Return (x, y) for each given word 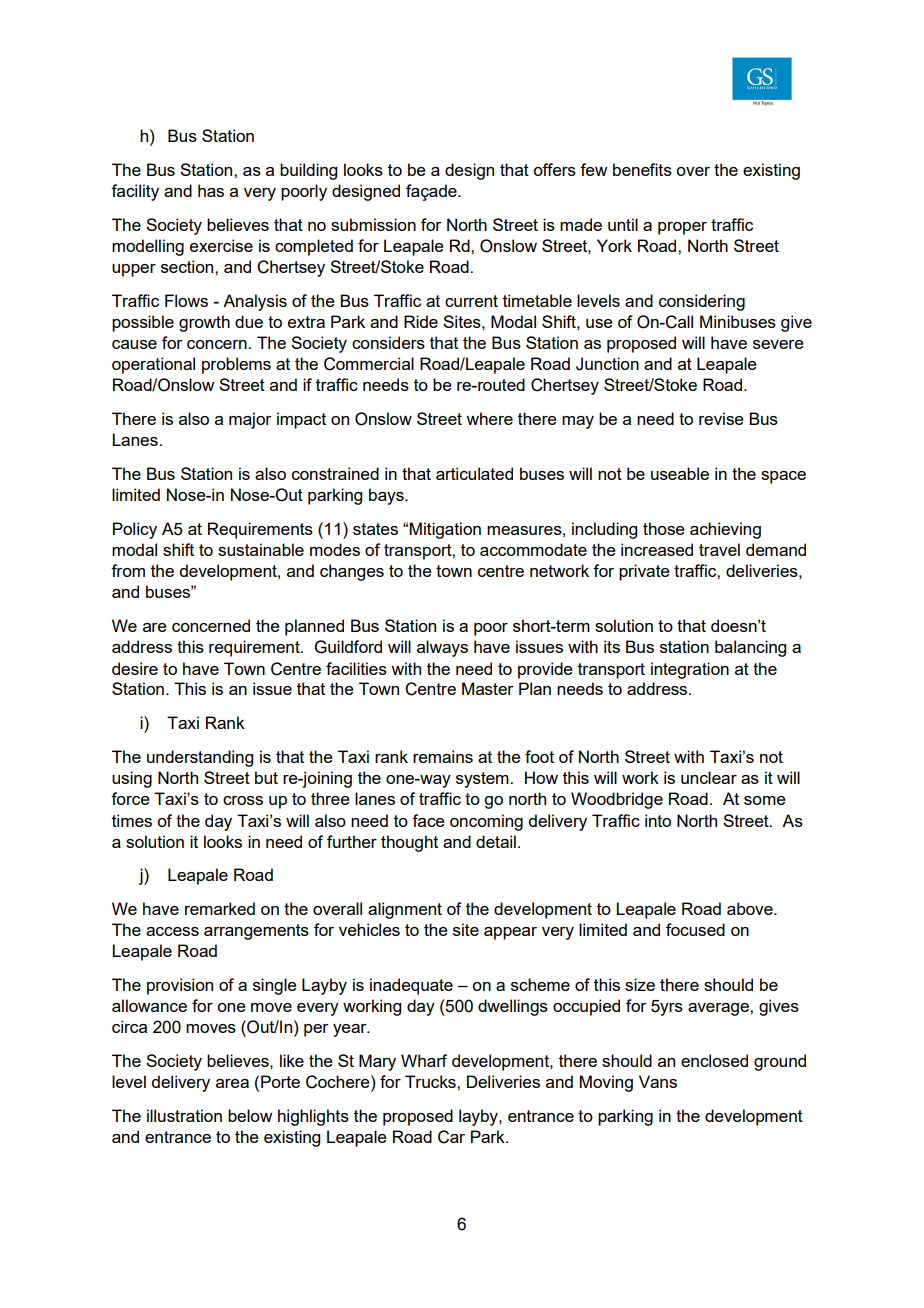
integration (690, 670)
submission (373, 224)
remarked (220, 908)
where (489, 418)
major (250, 420)
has (211, 190)
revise (721, 418)
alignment (405, 910)
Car (451, 1137)
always (442, 648)
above (751, 908)
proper (682, 228)
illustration (184, 1115)
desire (135, 668)
